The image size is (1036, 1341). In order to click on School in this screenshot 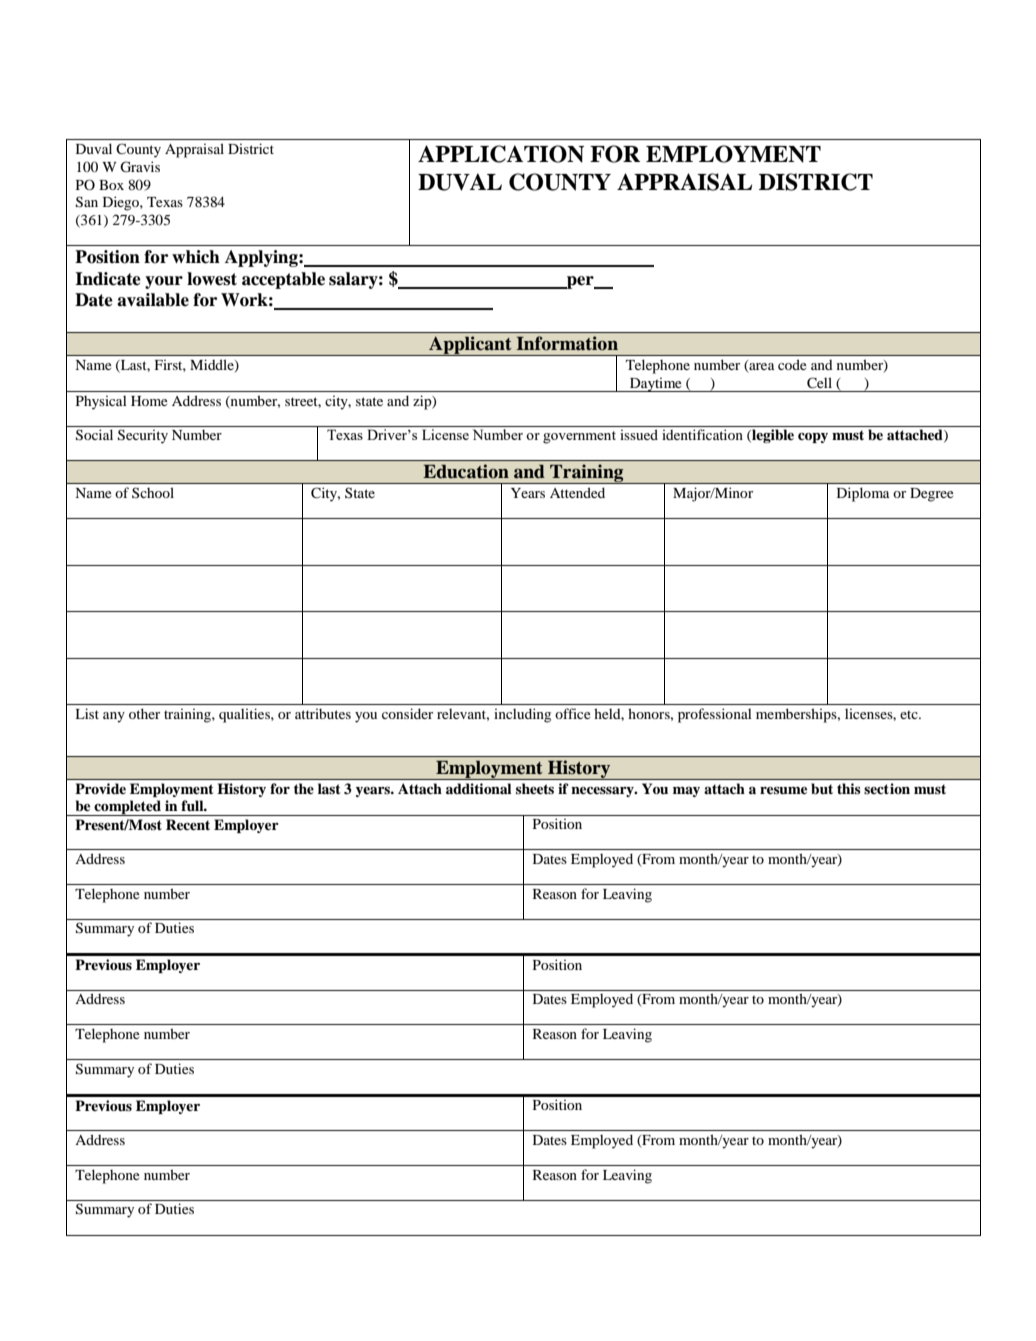, I will do `click(153, 492)`.
